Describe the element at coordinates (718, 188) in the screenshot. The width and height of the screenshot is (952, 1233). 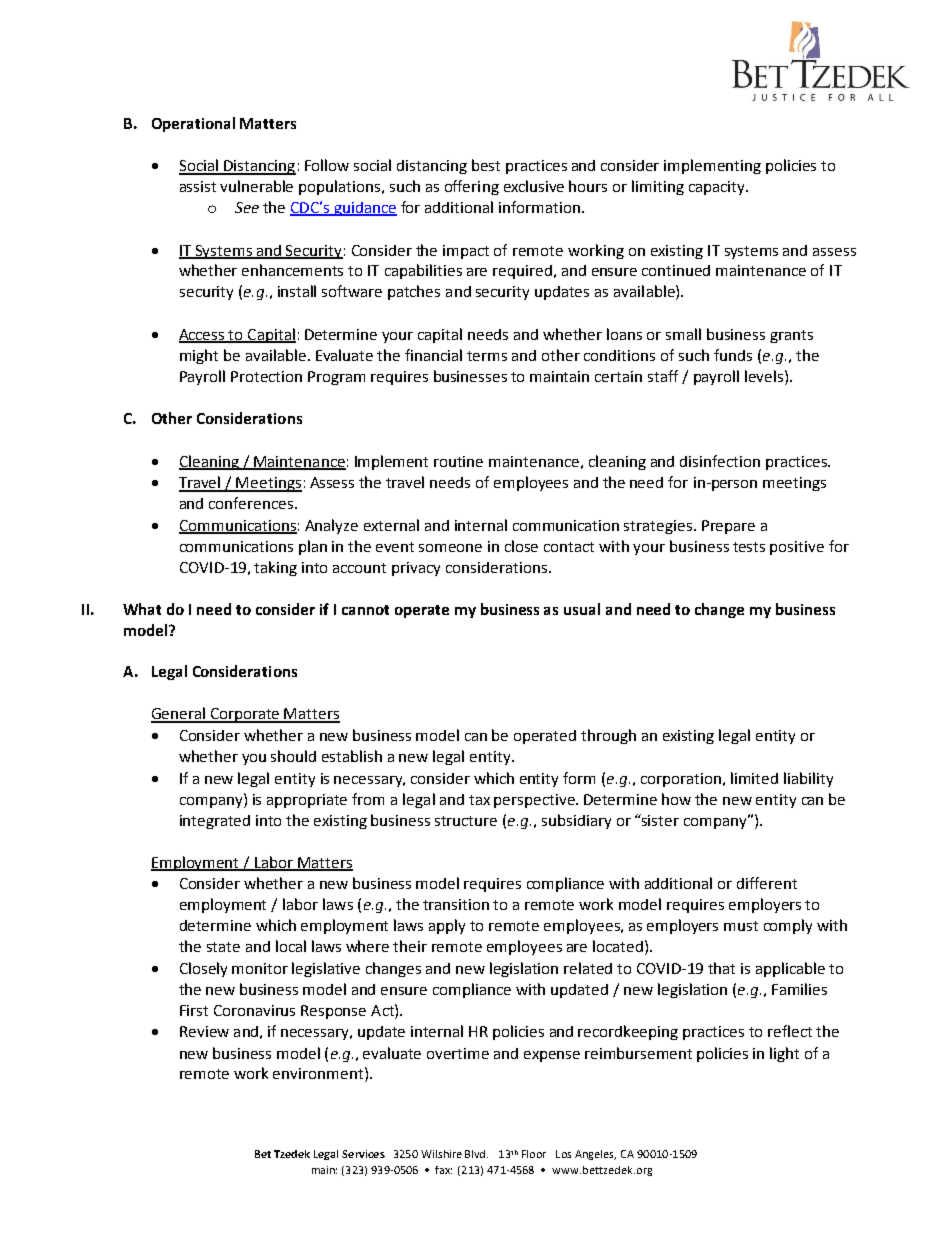
I see `capacity` at that location.
